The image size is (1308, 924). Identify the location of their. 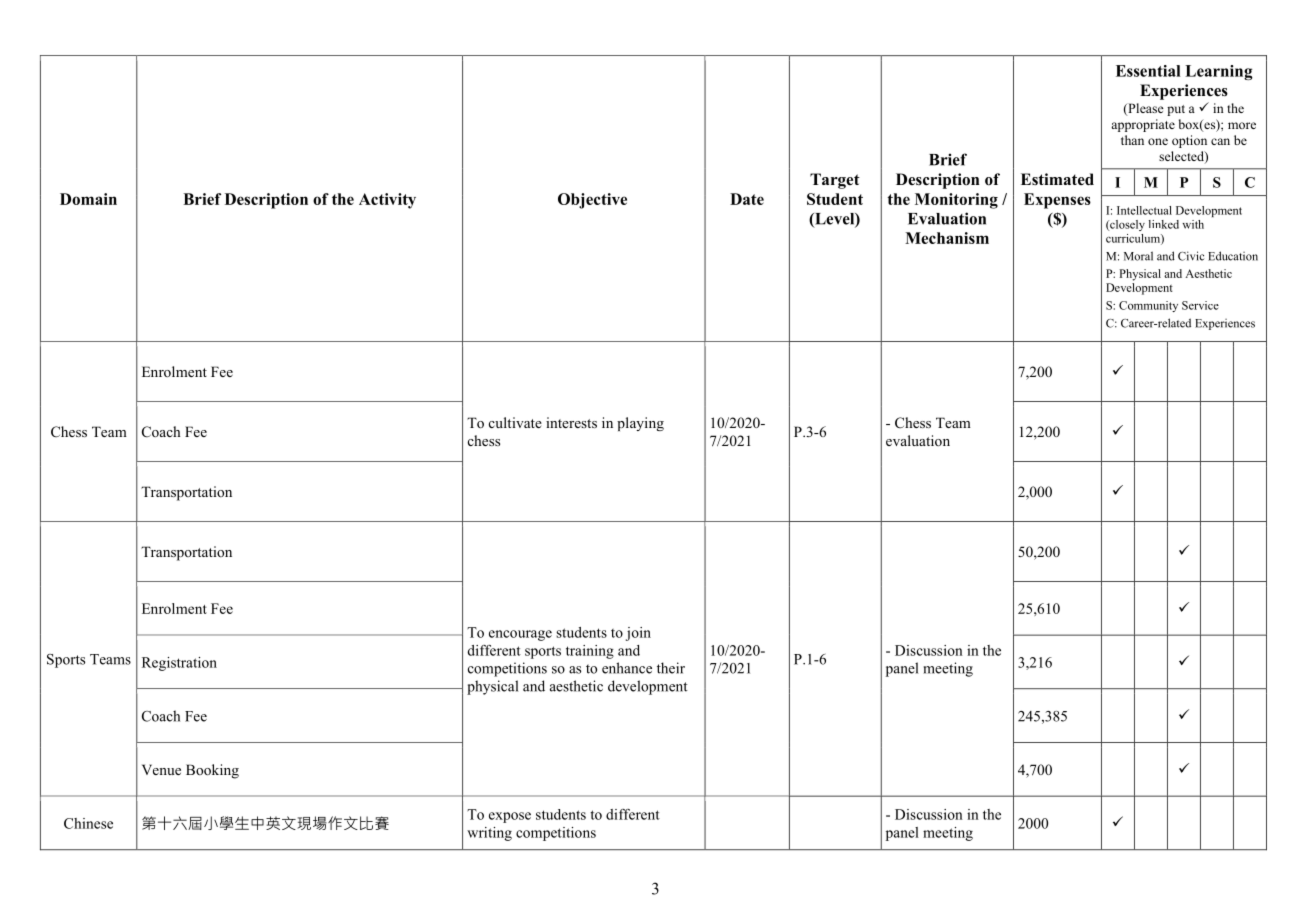
(671, 668).
